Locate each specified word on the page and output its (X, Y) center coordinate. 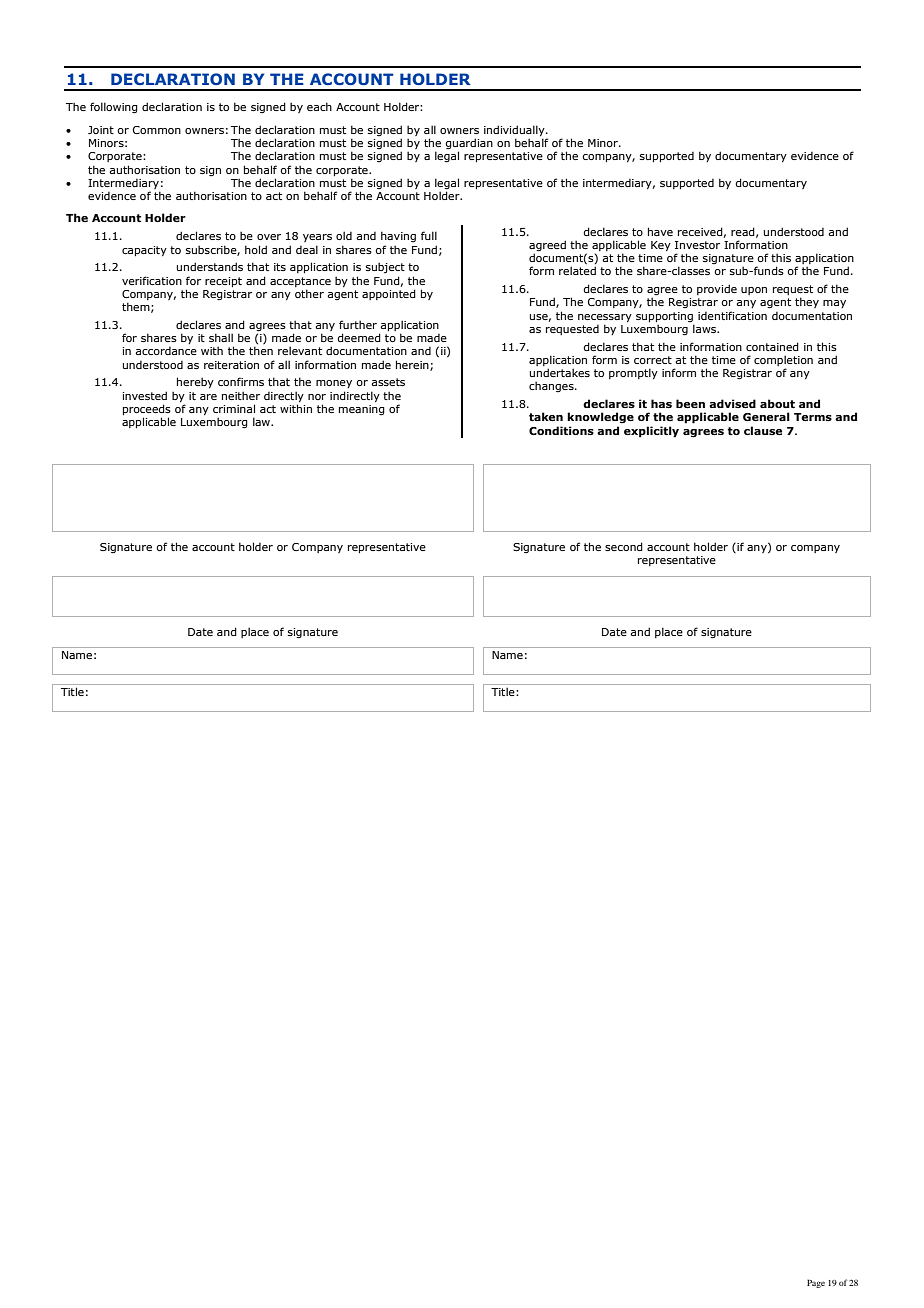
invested (145, 395)
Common (157, 130)
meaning (362, 410)
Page (816, 1283)
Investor (697, 245)
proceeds (147, 411)
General (766, 416)
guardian (469, 145)
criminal (234, 408)
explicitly (651, 432)
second (624, 546)
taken (546, 416)
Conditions (561, 430)
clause (763, 430)
